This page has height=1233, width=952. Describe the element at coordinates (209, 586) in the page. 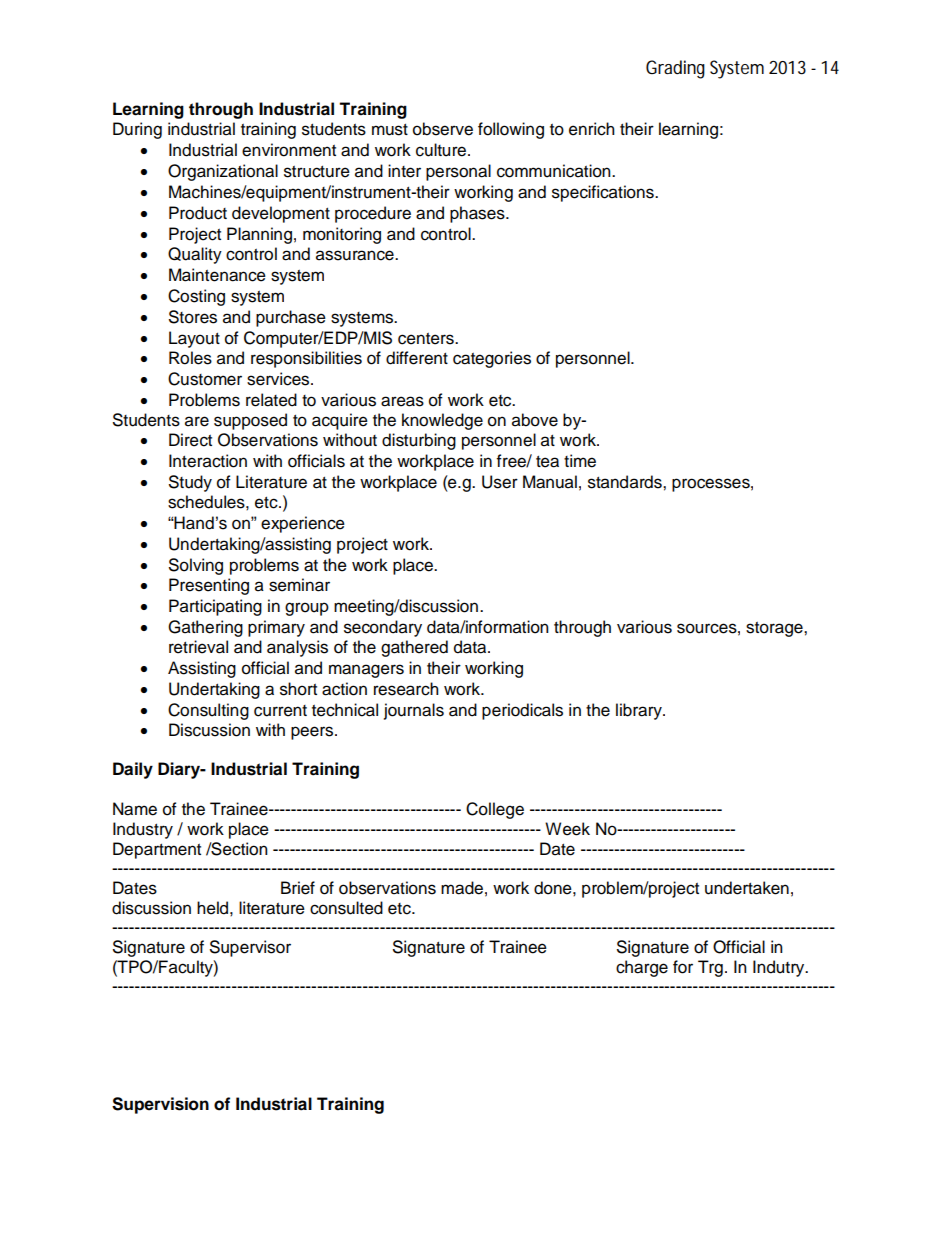

I see `Presenting` at that location.
